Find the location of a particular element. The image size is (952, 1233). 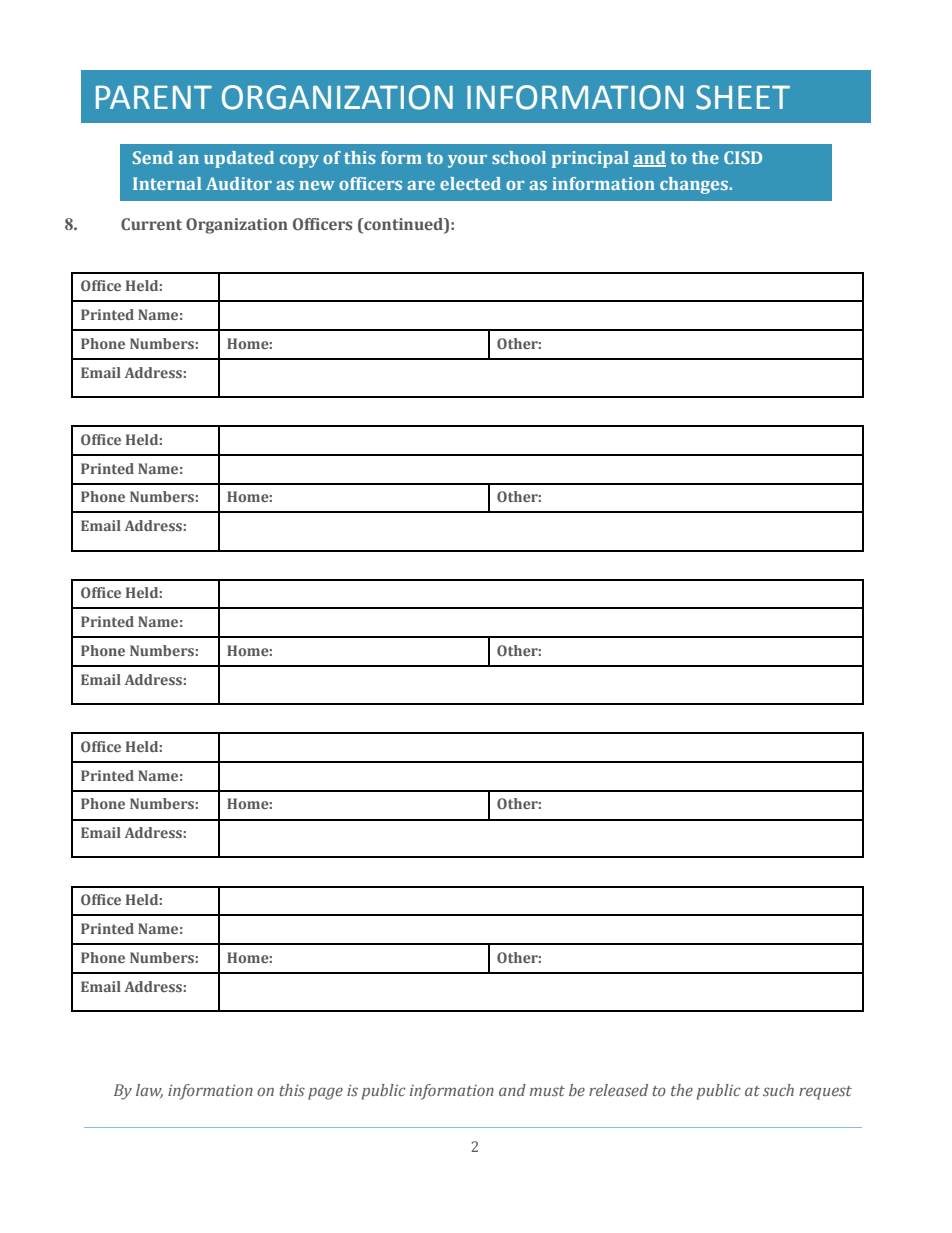

continued is located at coordinates (403, 224).
